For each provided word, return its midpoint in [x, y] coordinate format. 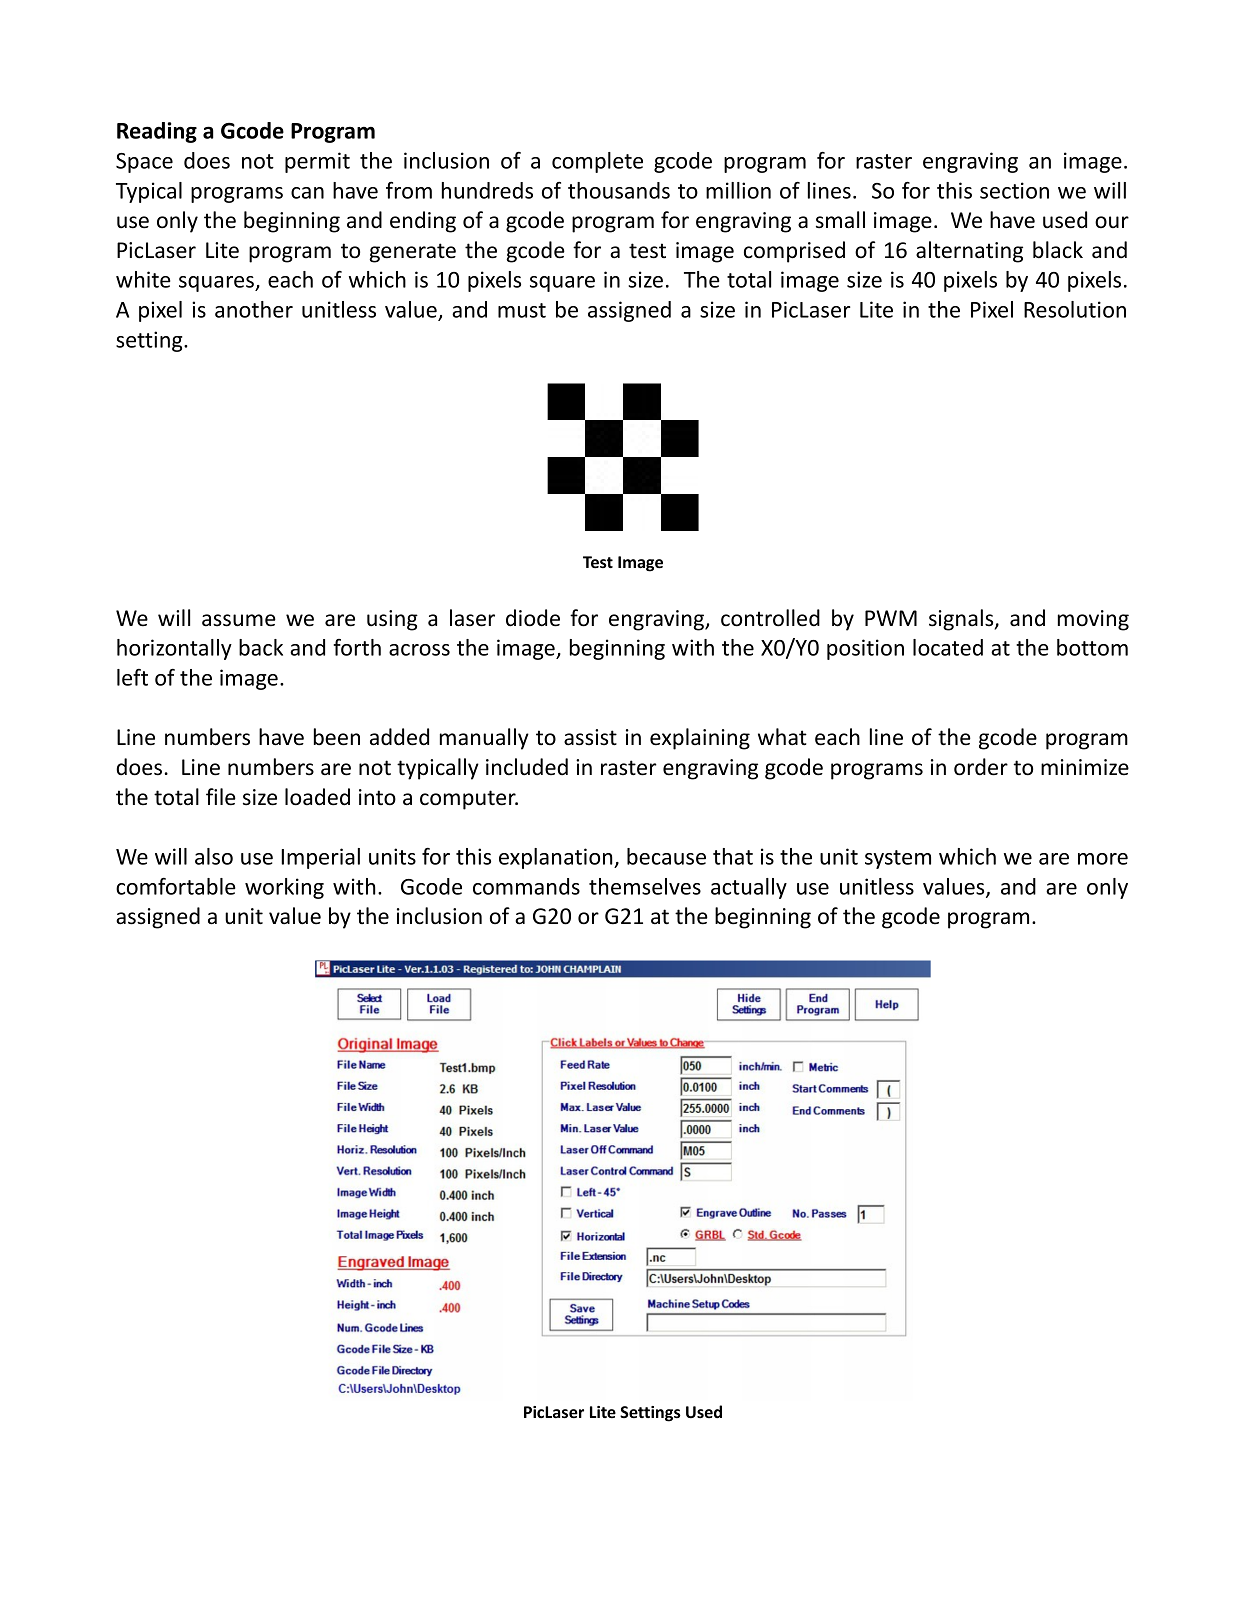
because [666, 856]
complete [597, 162]
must [522, 310]
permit [317, 162]
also [214, 856]
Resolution [1075, 309]
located [948, 647]
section [1014, 190]
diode [533, 618]
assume [239, 620]
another [254, 309]
